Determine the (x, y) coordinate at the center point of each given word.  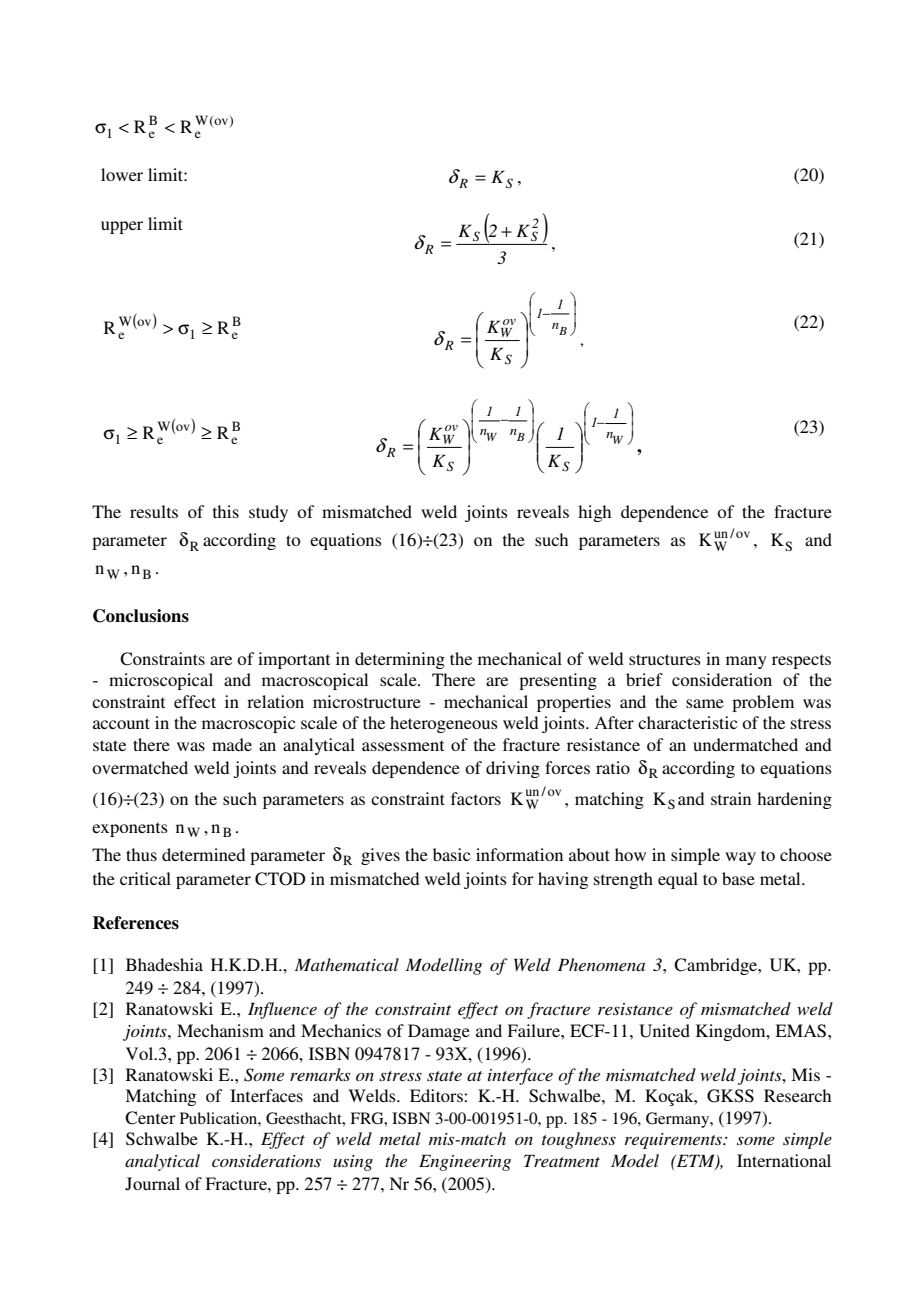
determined (203, 854)
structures (665, 659)
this (226, 511)
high (594, 513)
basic (451, 854)
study (268, 513)
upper (122, 227)
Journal (152, 1184)
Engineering (465, 1162)
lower (122, 174)
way (740, 858)
